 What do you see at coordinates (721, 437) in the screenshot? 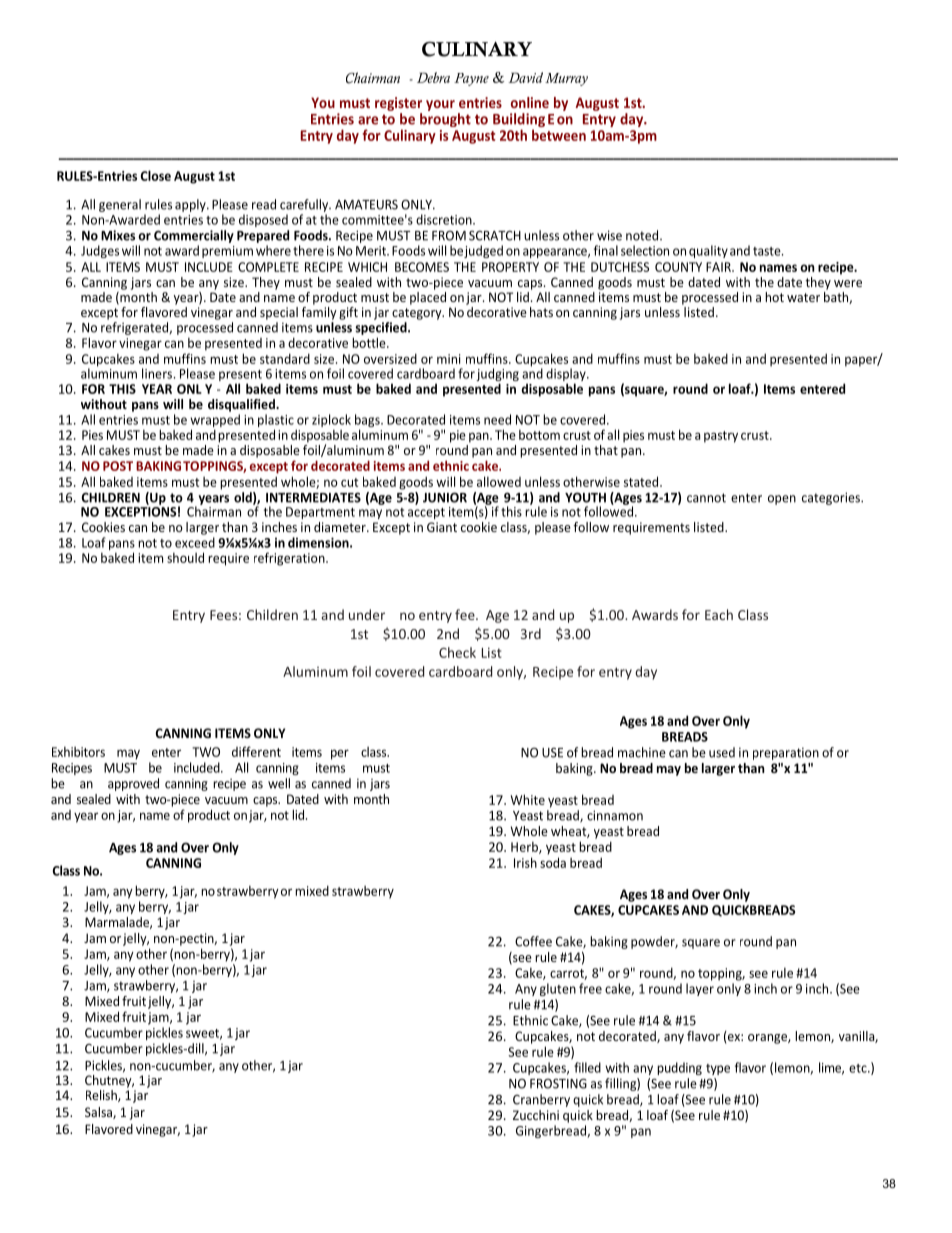
I see `pastry` at bounding box center [721, 437].
